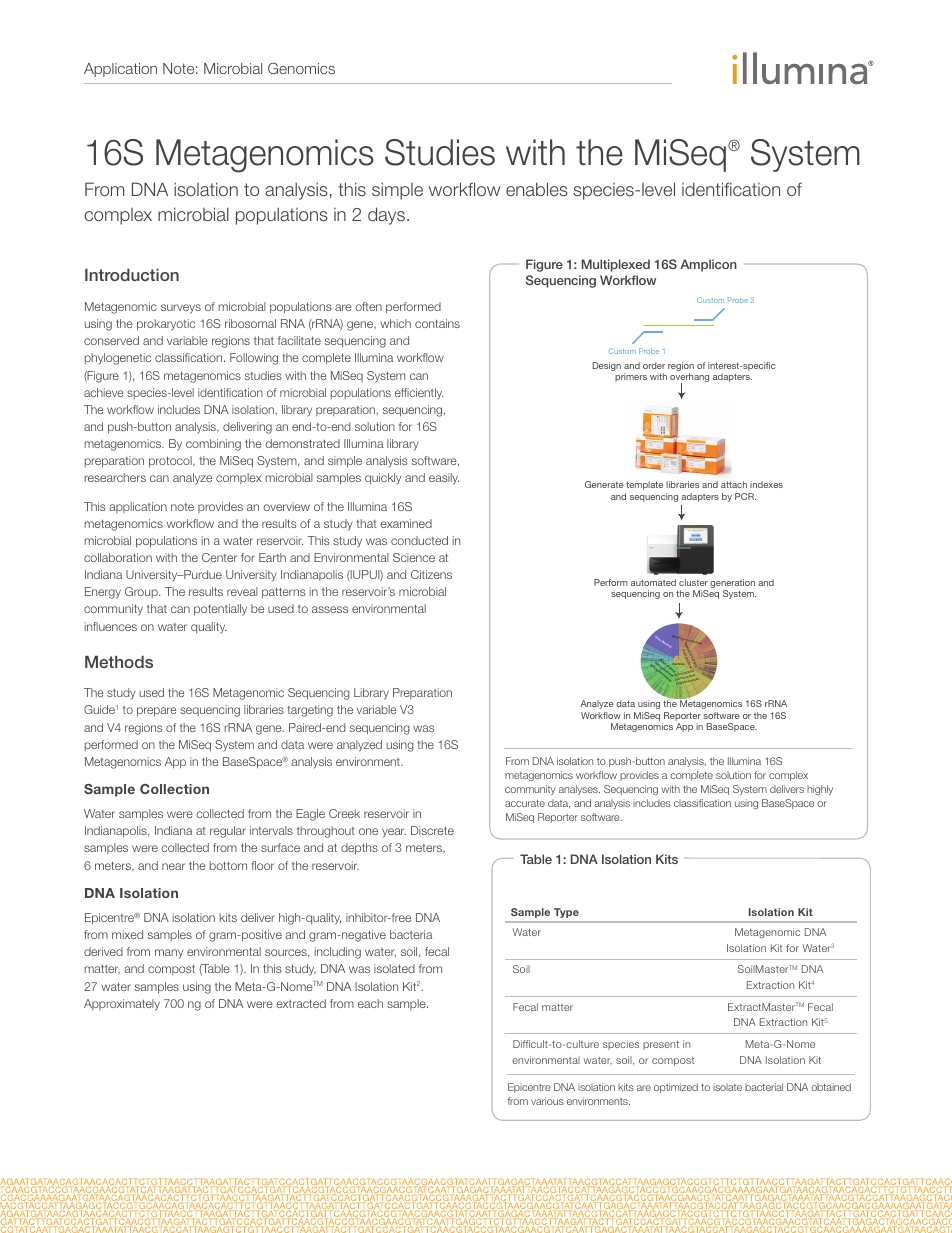  What do you see at coordinates (386, 216) in the screenshot?
I see `days` at bounding box center [386, 216].
